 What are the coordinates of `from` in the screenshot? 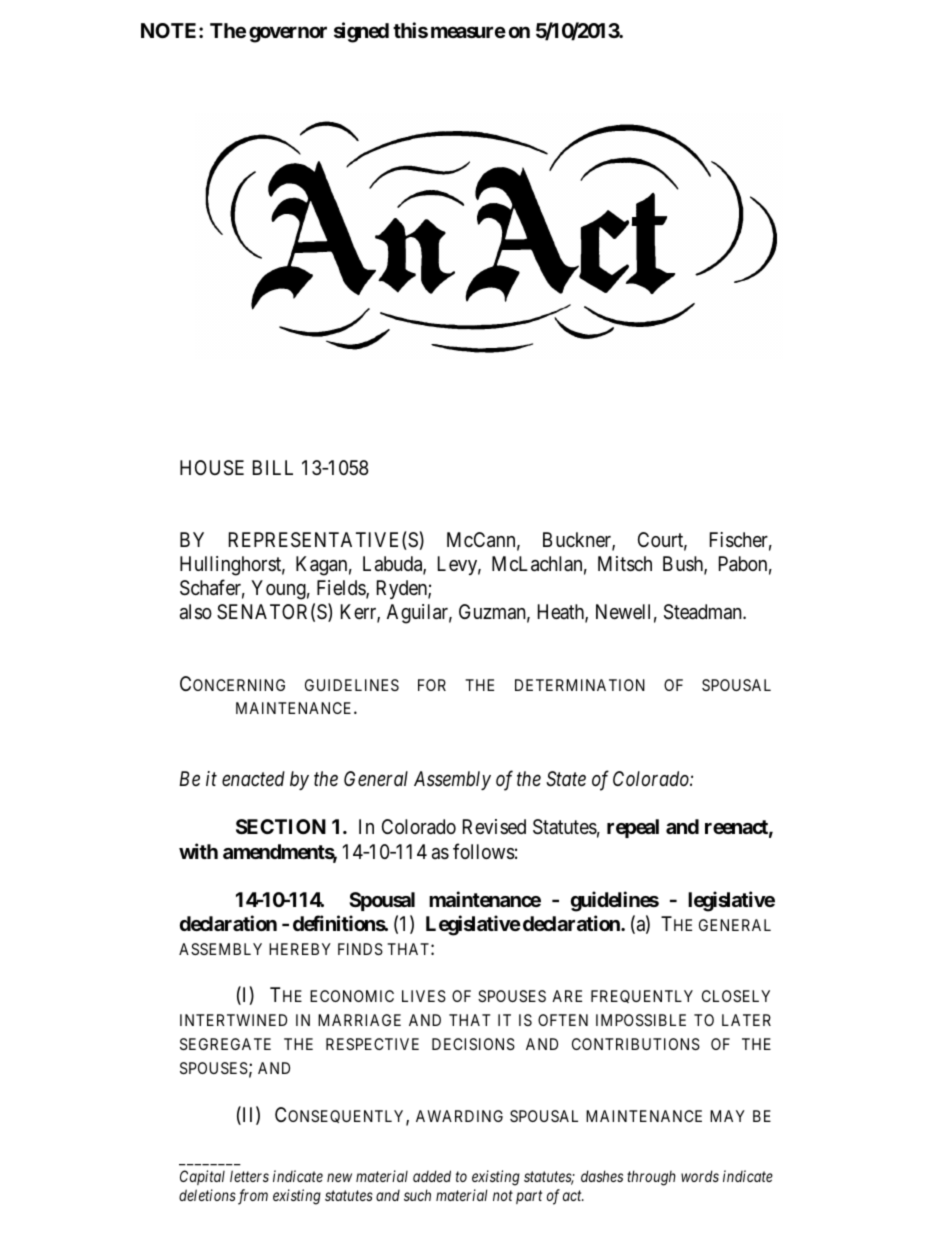 It's located at (253, 1197).
